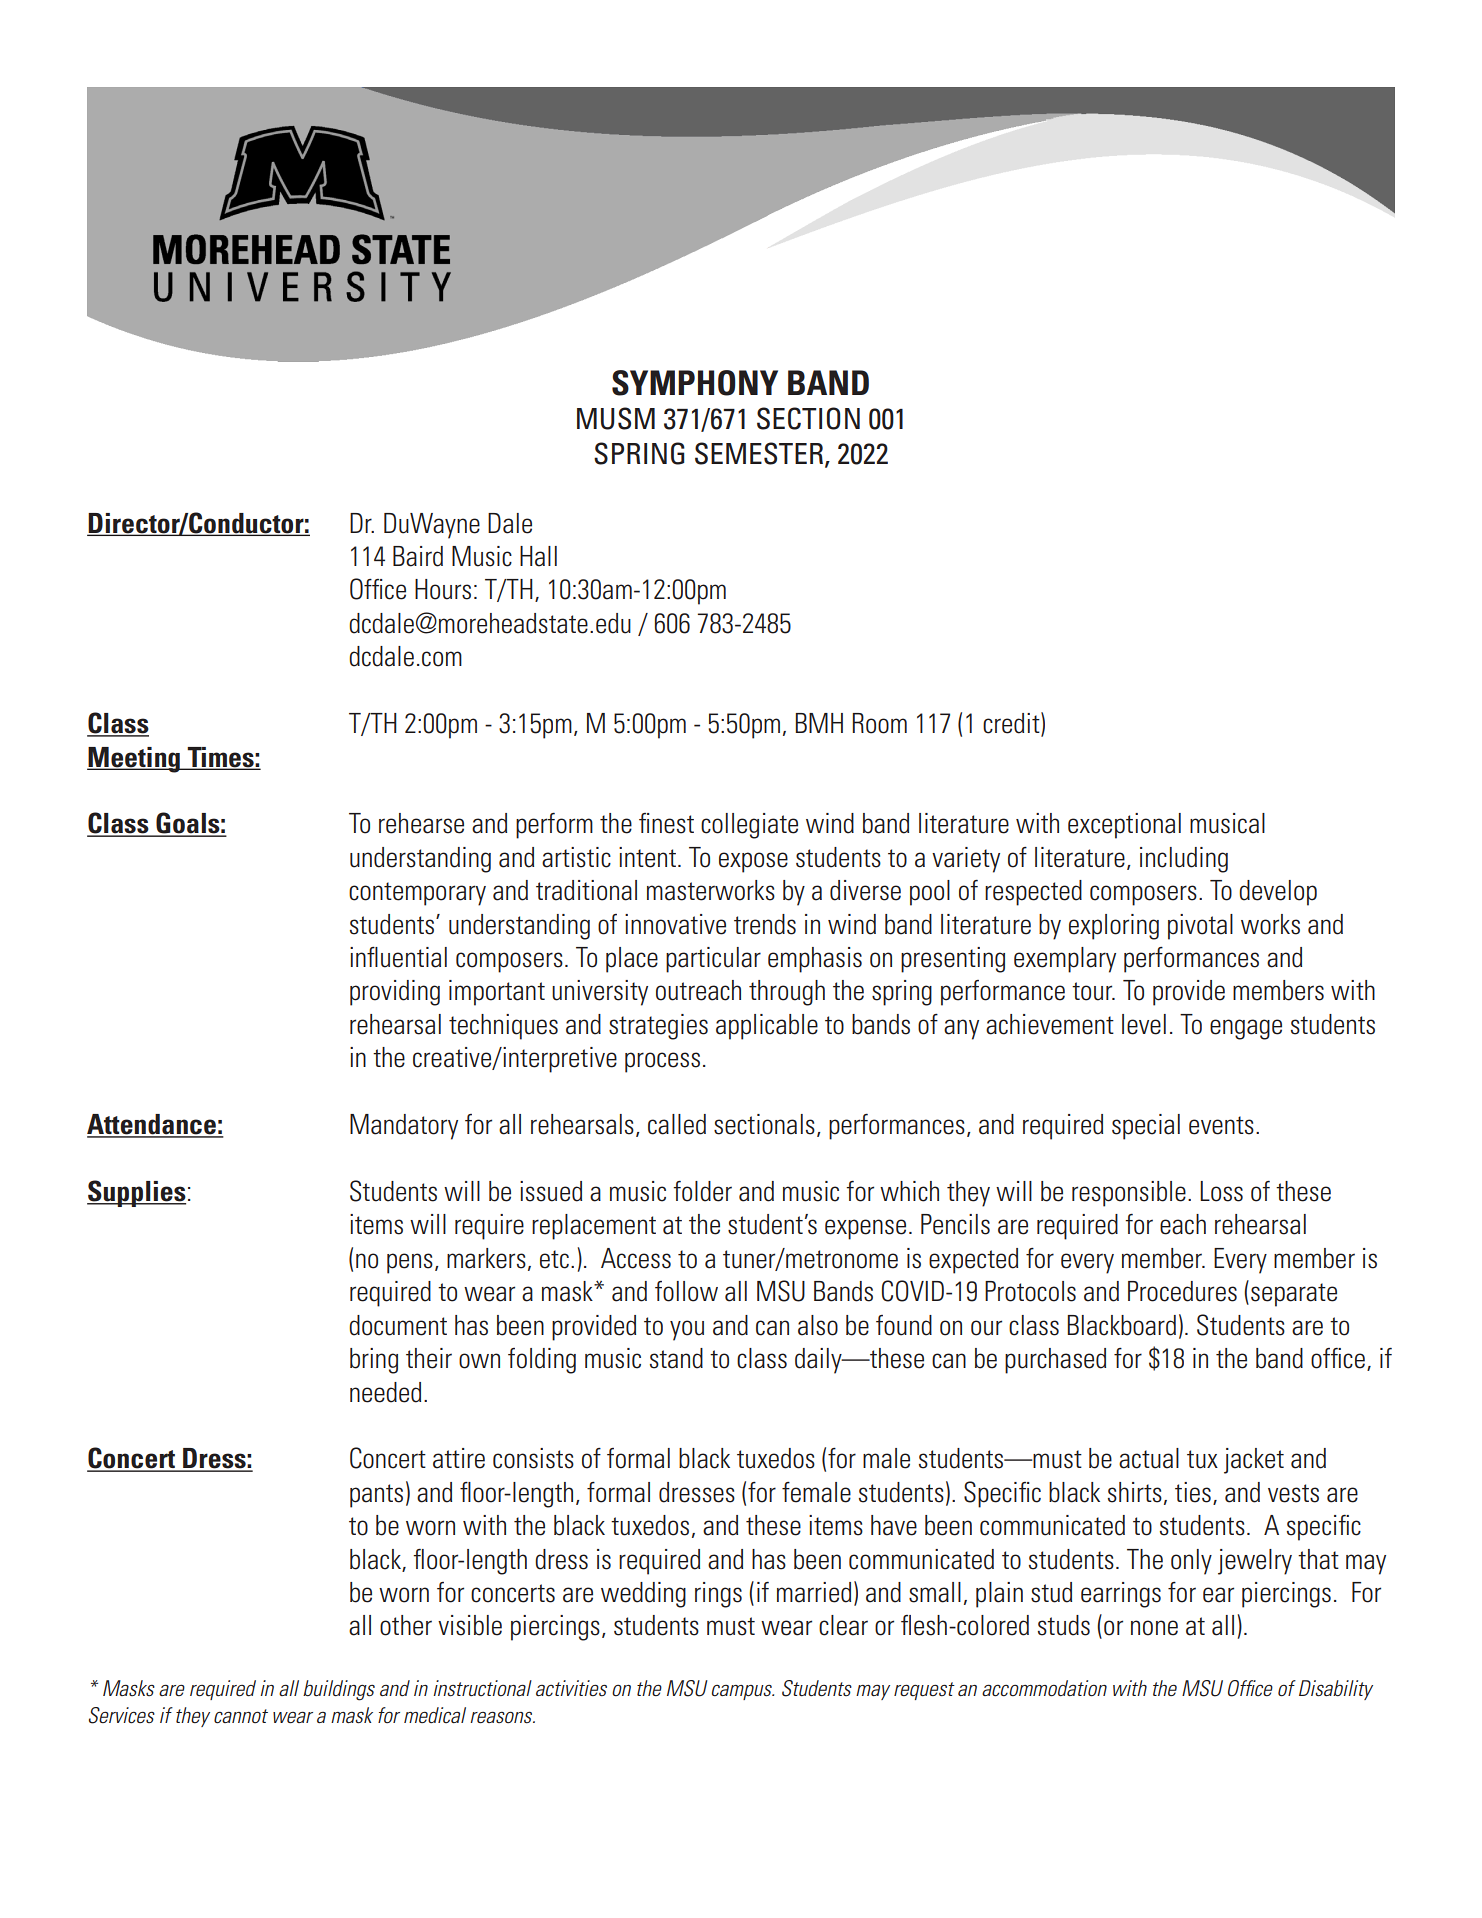 This image has height=1918, width=1482. I want to click on SEMESTER, so click(759, 453).
